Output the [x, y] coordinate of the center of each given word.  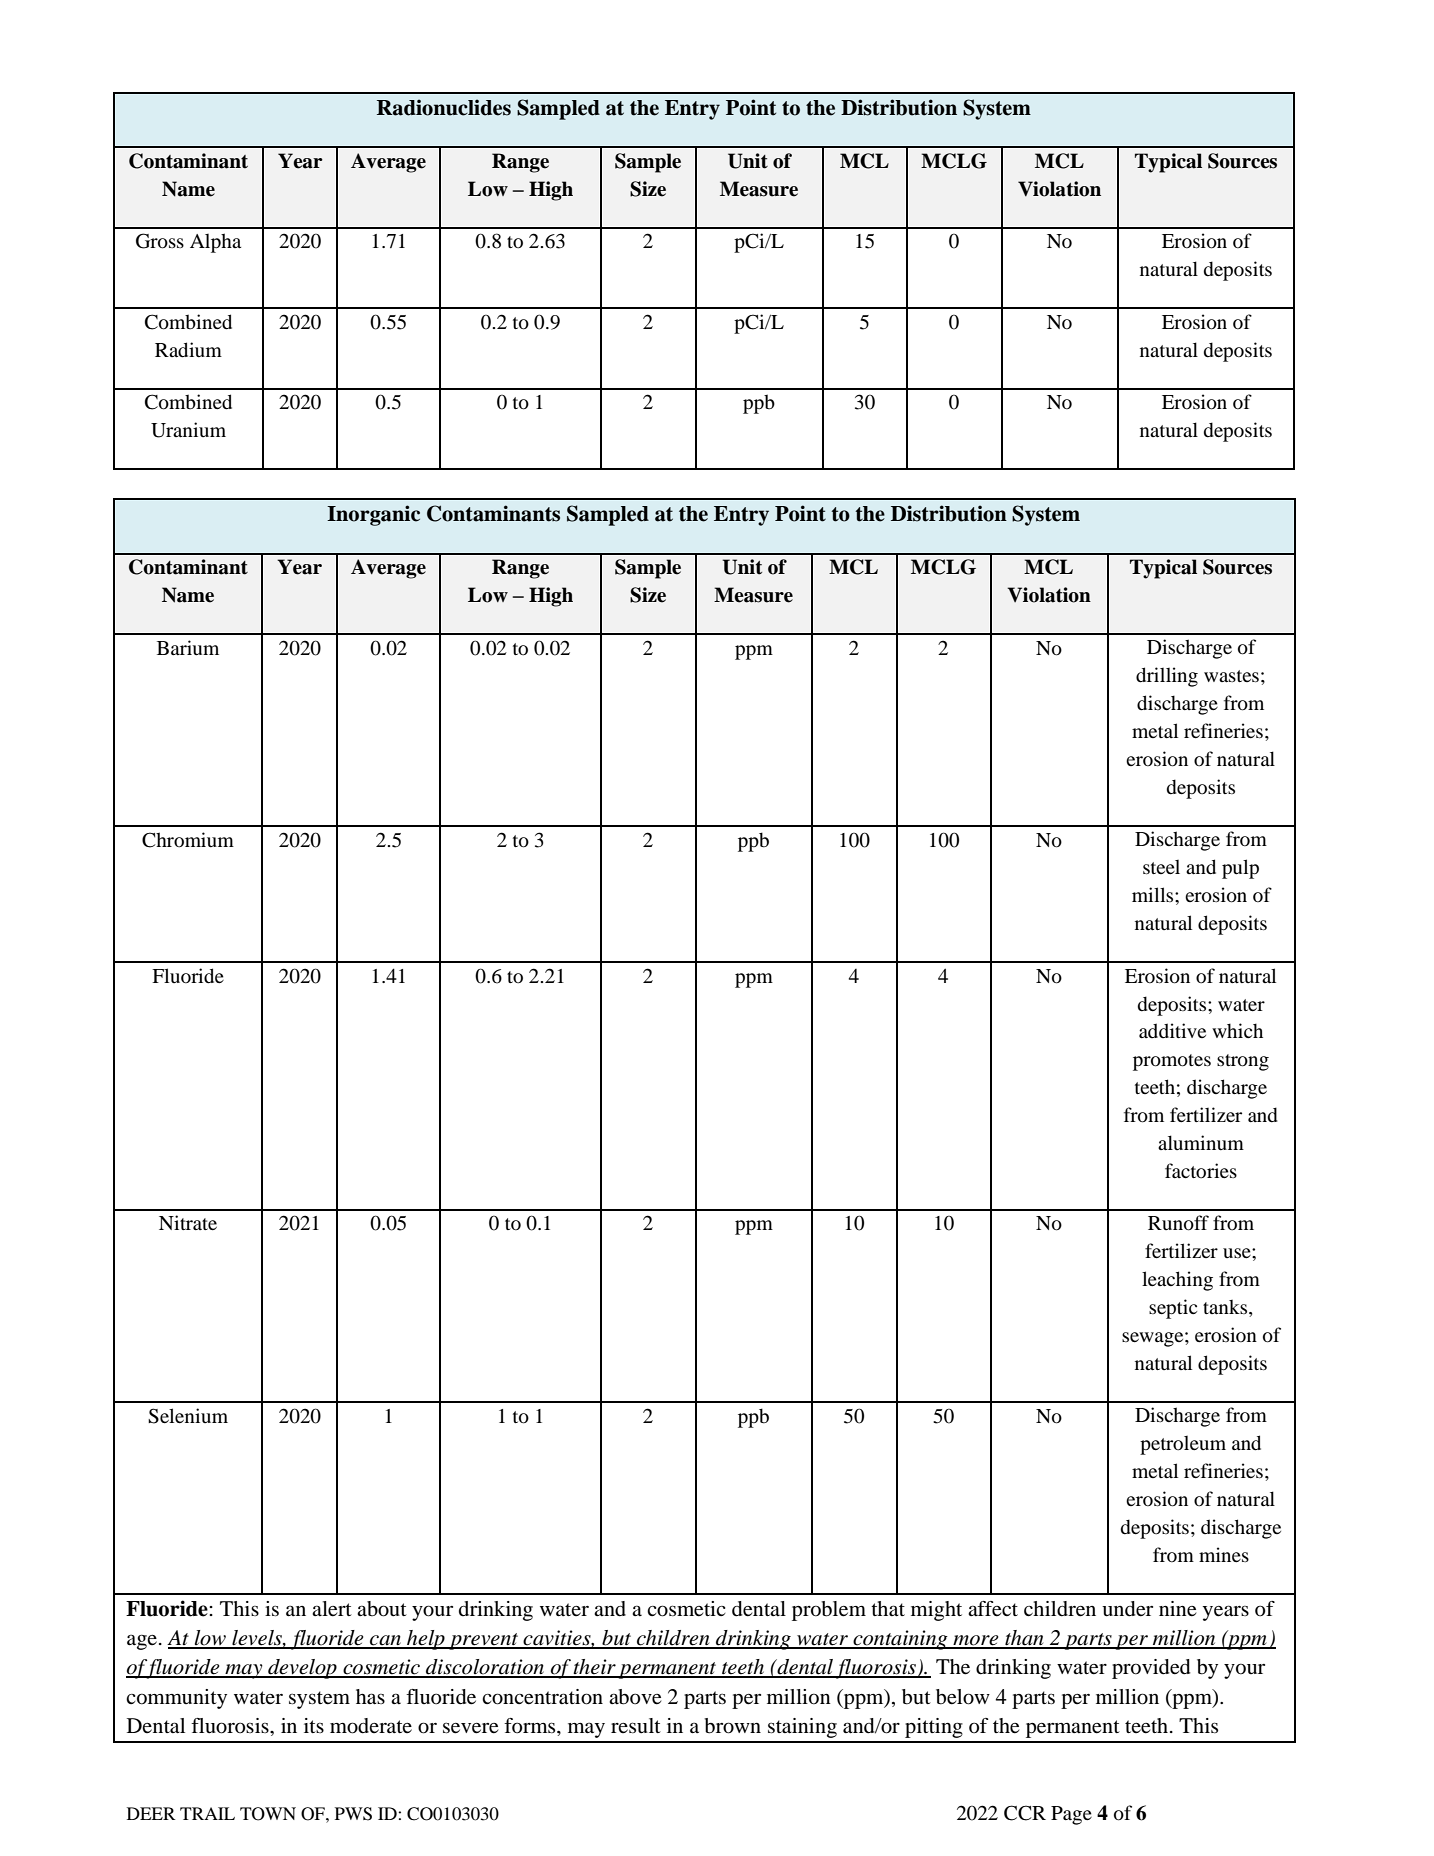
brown [732, 1726]
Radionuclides [444, 107]
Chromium [188, 840]
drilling [1167, 677]
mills [1154, 894]
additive [1172, 1030]
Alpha [215, 243]
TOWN [268, 1814]
